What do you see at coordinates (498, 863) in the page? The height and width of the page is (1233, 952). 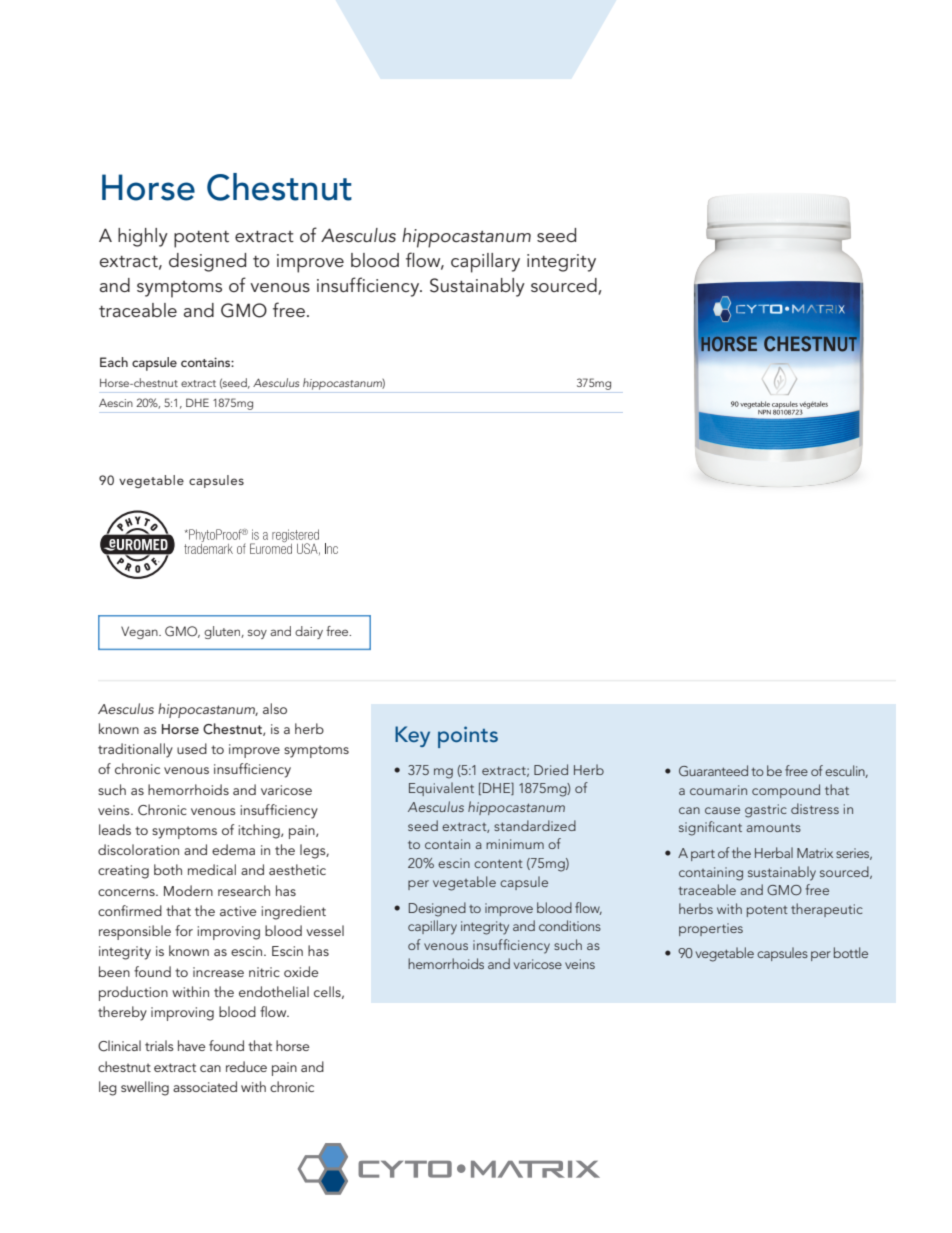 I see `content` at bounding box center [498, 863].
